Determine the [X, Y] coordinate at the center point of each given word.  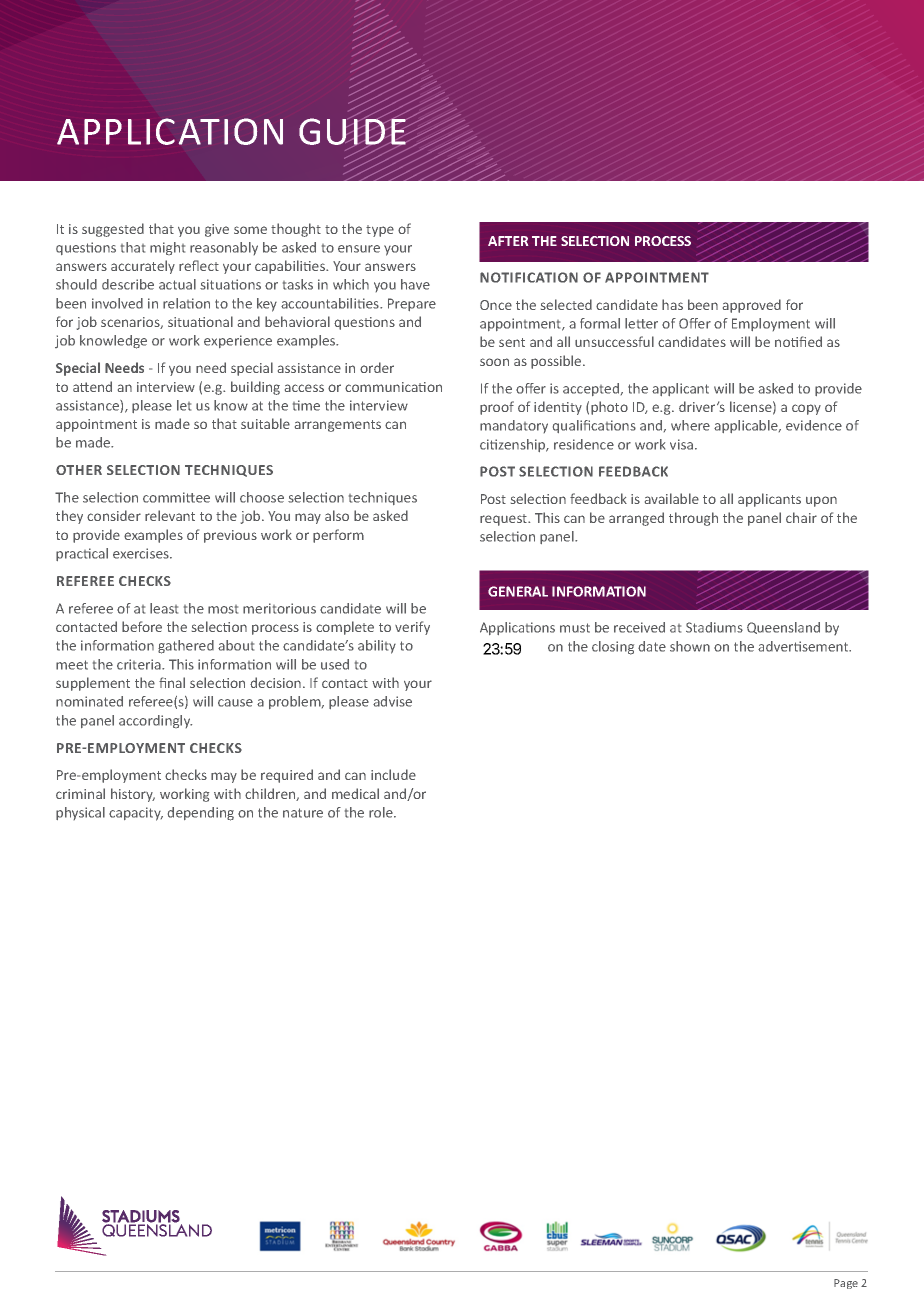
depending [201, 814]
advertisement [804, 646]
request [505, 520]
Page [846, 1284]
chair [801, 517]
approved [752, 306]
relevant [170, 515]
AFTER [508, 241]
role [382, 812]
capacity [136, 814]
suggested [113, 230]
